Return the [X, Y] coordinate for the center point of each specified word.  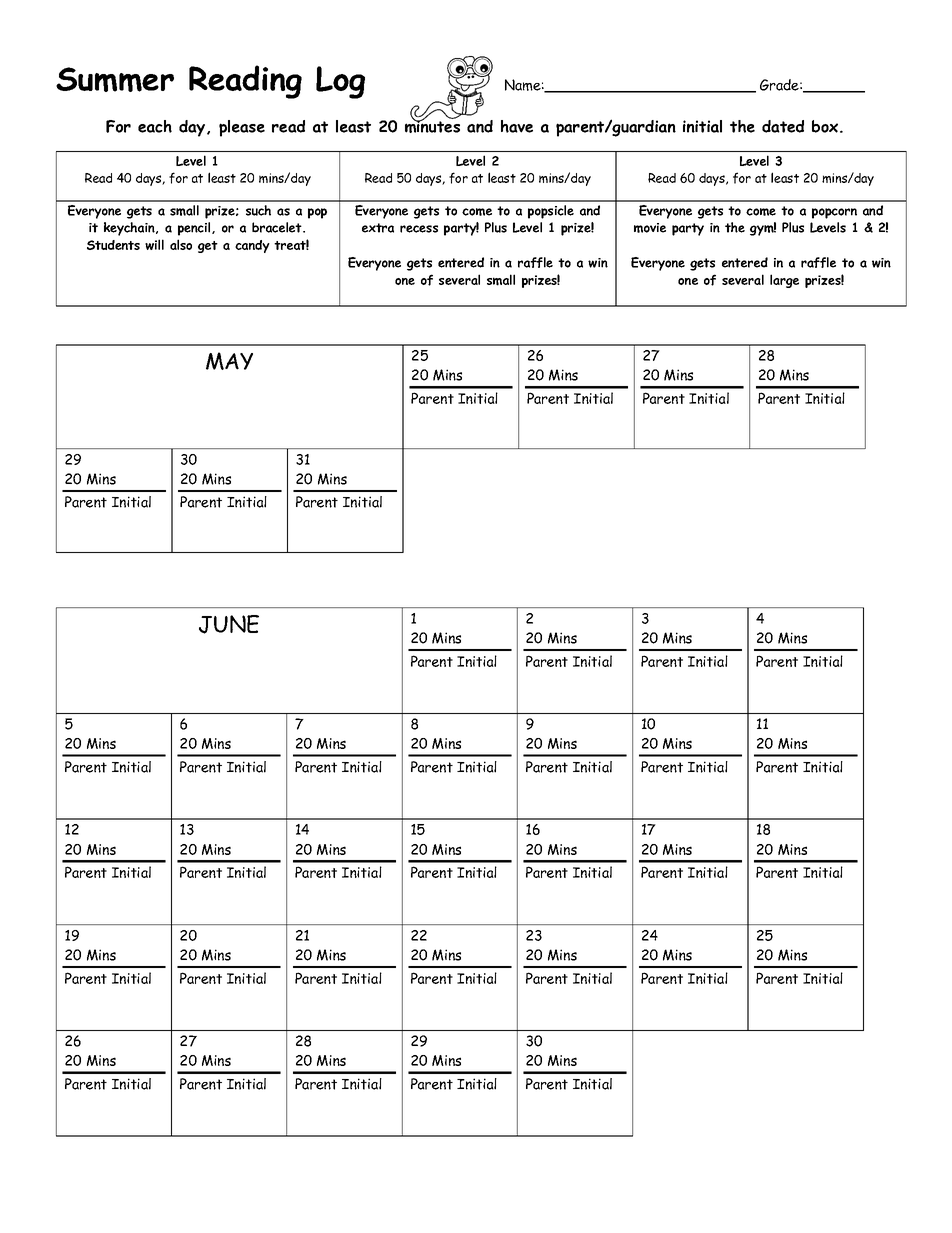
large [784, 281]
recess [419, 229]
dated [783, 126]
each [155, 126]
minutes [432, 126]
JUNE [229, 624]
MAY [229, 361]
